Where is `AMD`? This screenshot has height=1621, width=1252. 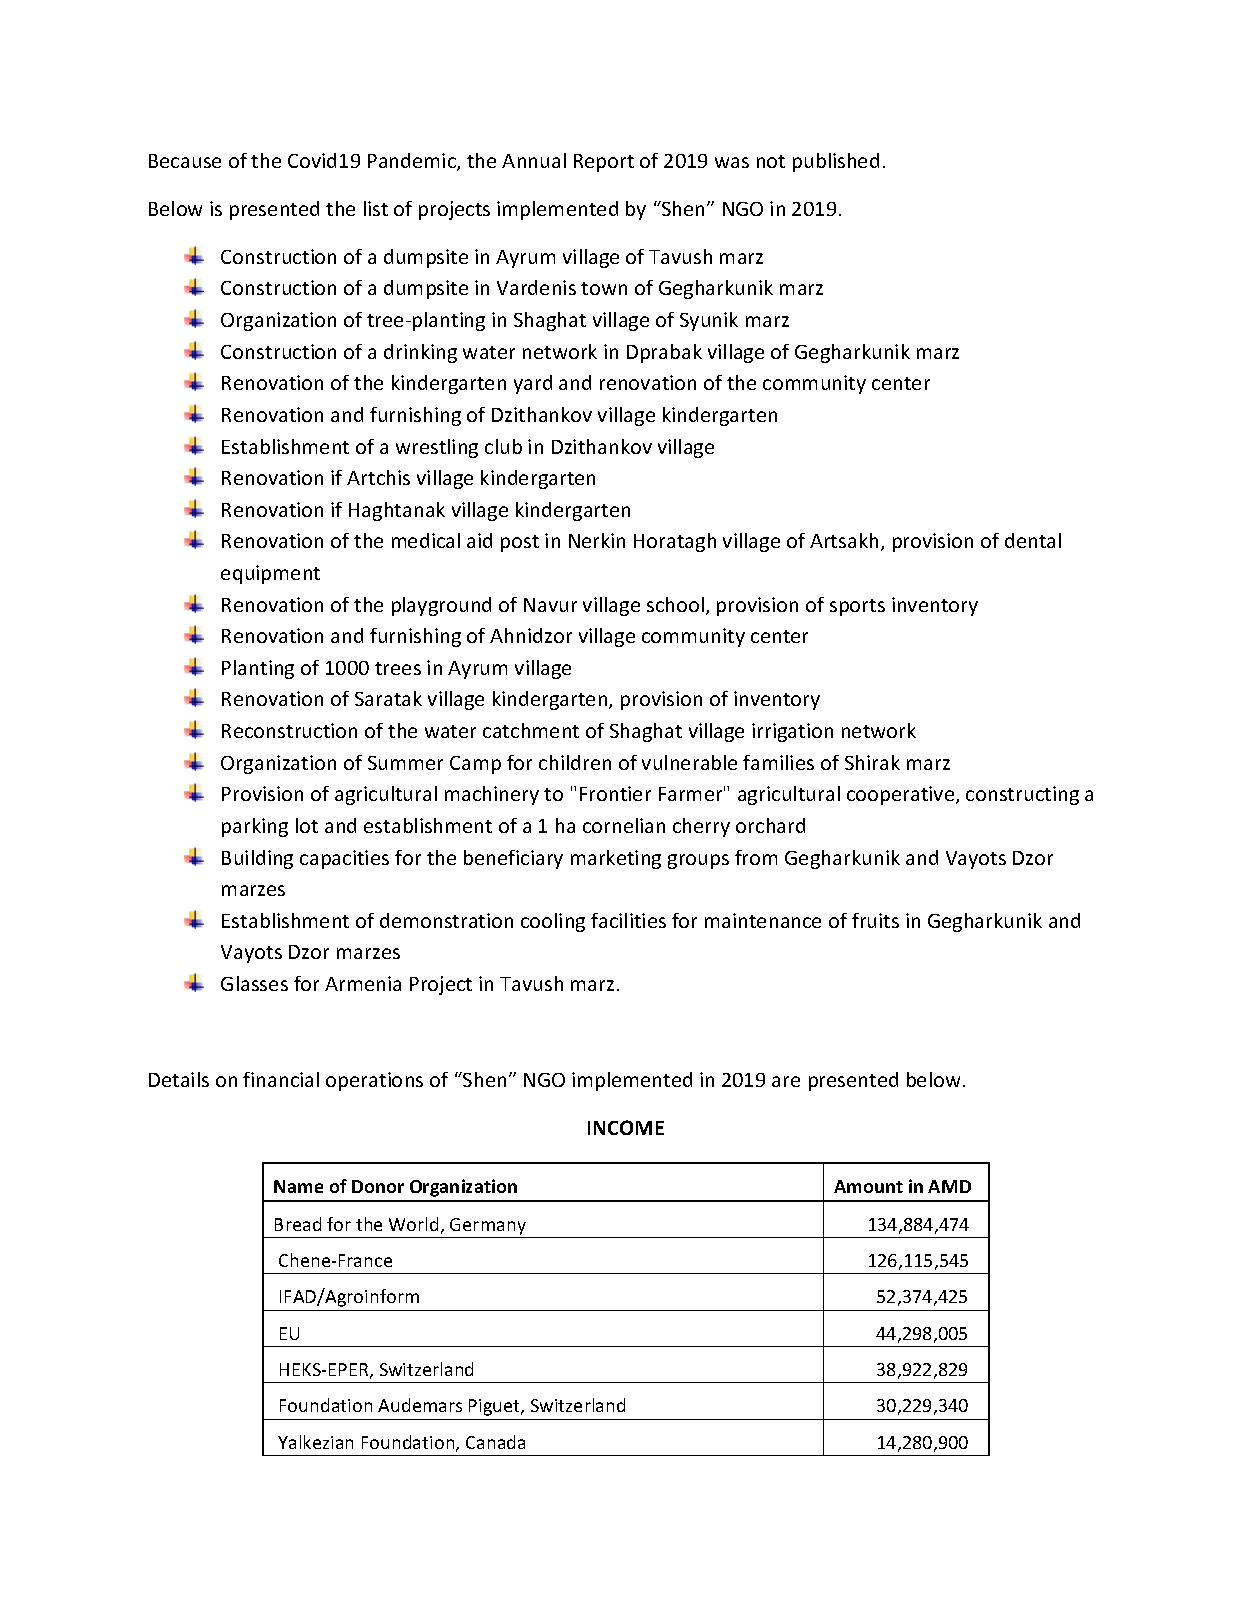 AMD is located at coordinates (949, 1186).
